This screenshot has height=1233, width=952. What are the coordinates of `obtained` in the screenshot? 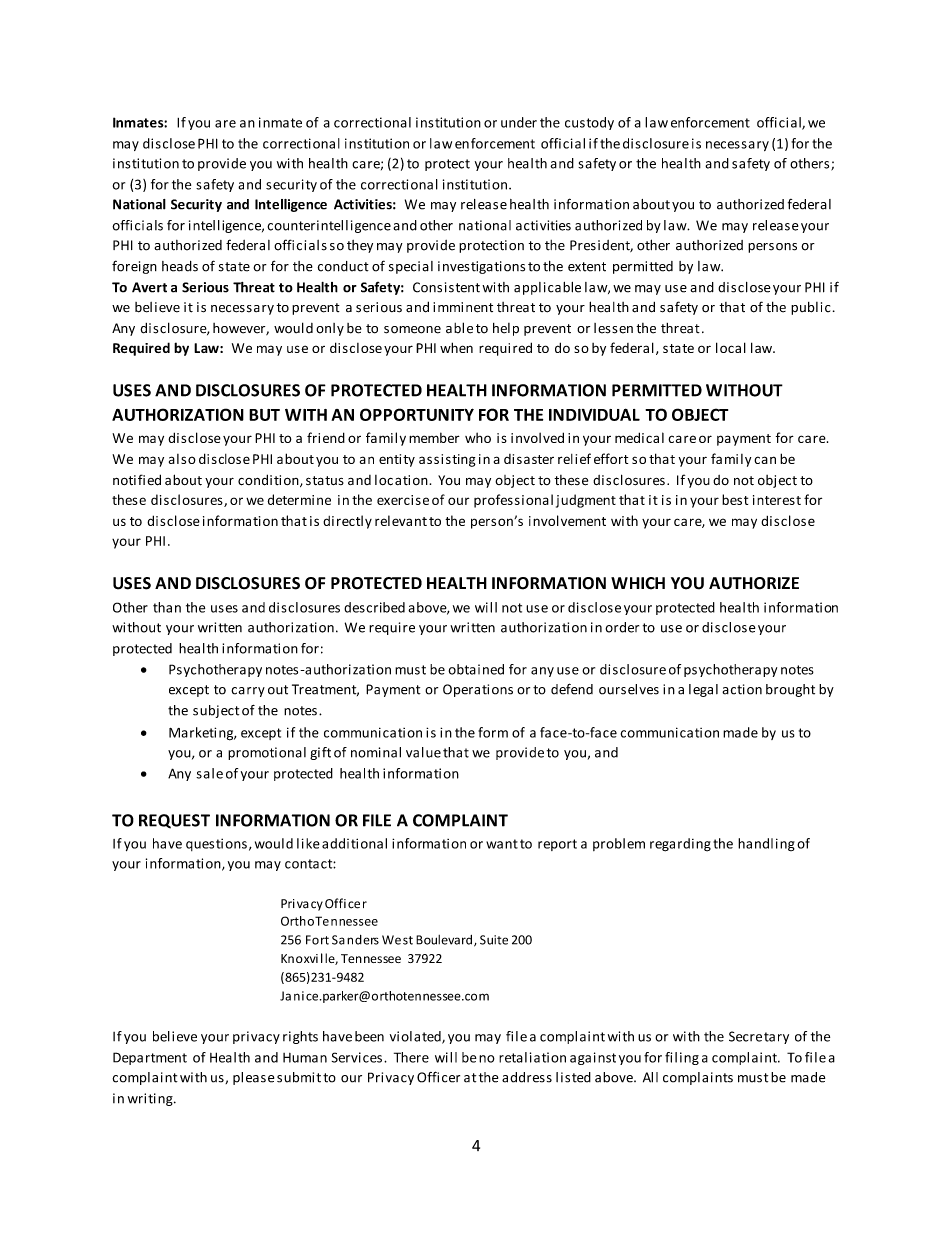 It's located at (476, 669).
